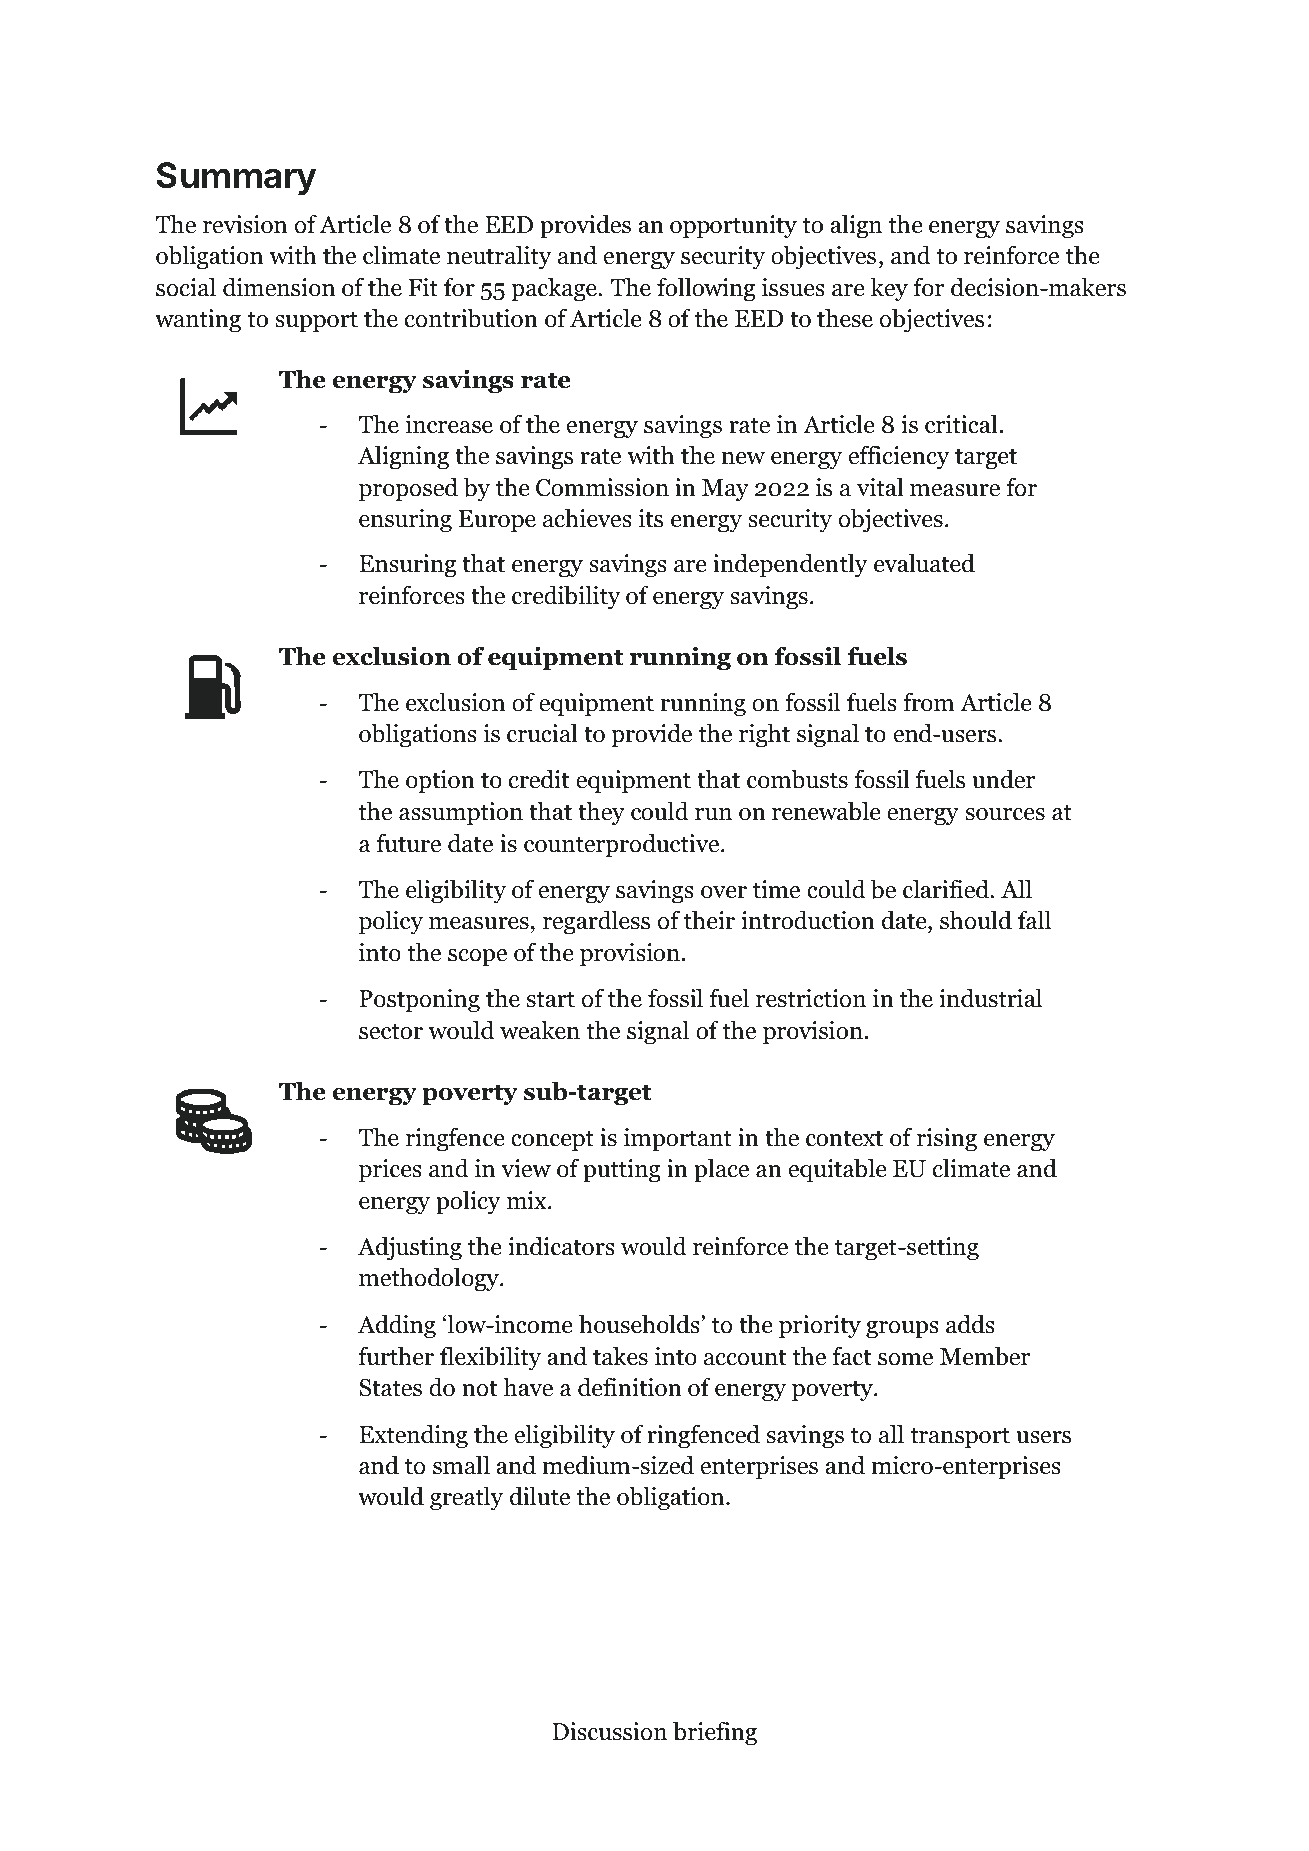 Image resolution: width=1309 pixels, height=1851 pixels. I want to click on putting, so click(622, 1171).
